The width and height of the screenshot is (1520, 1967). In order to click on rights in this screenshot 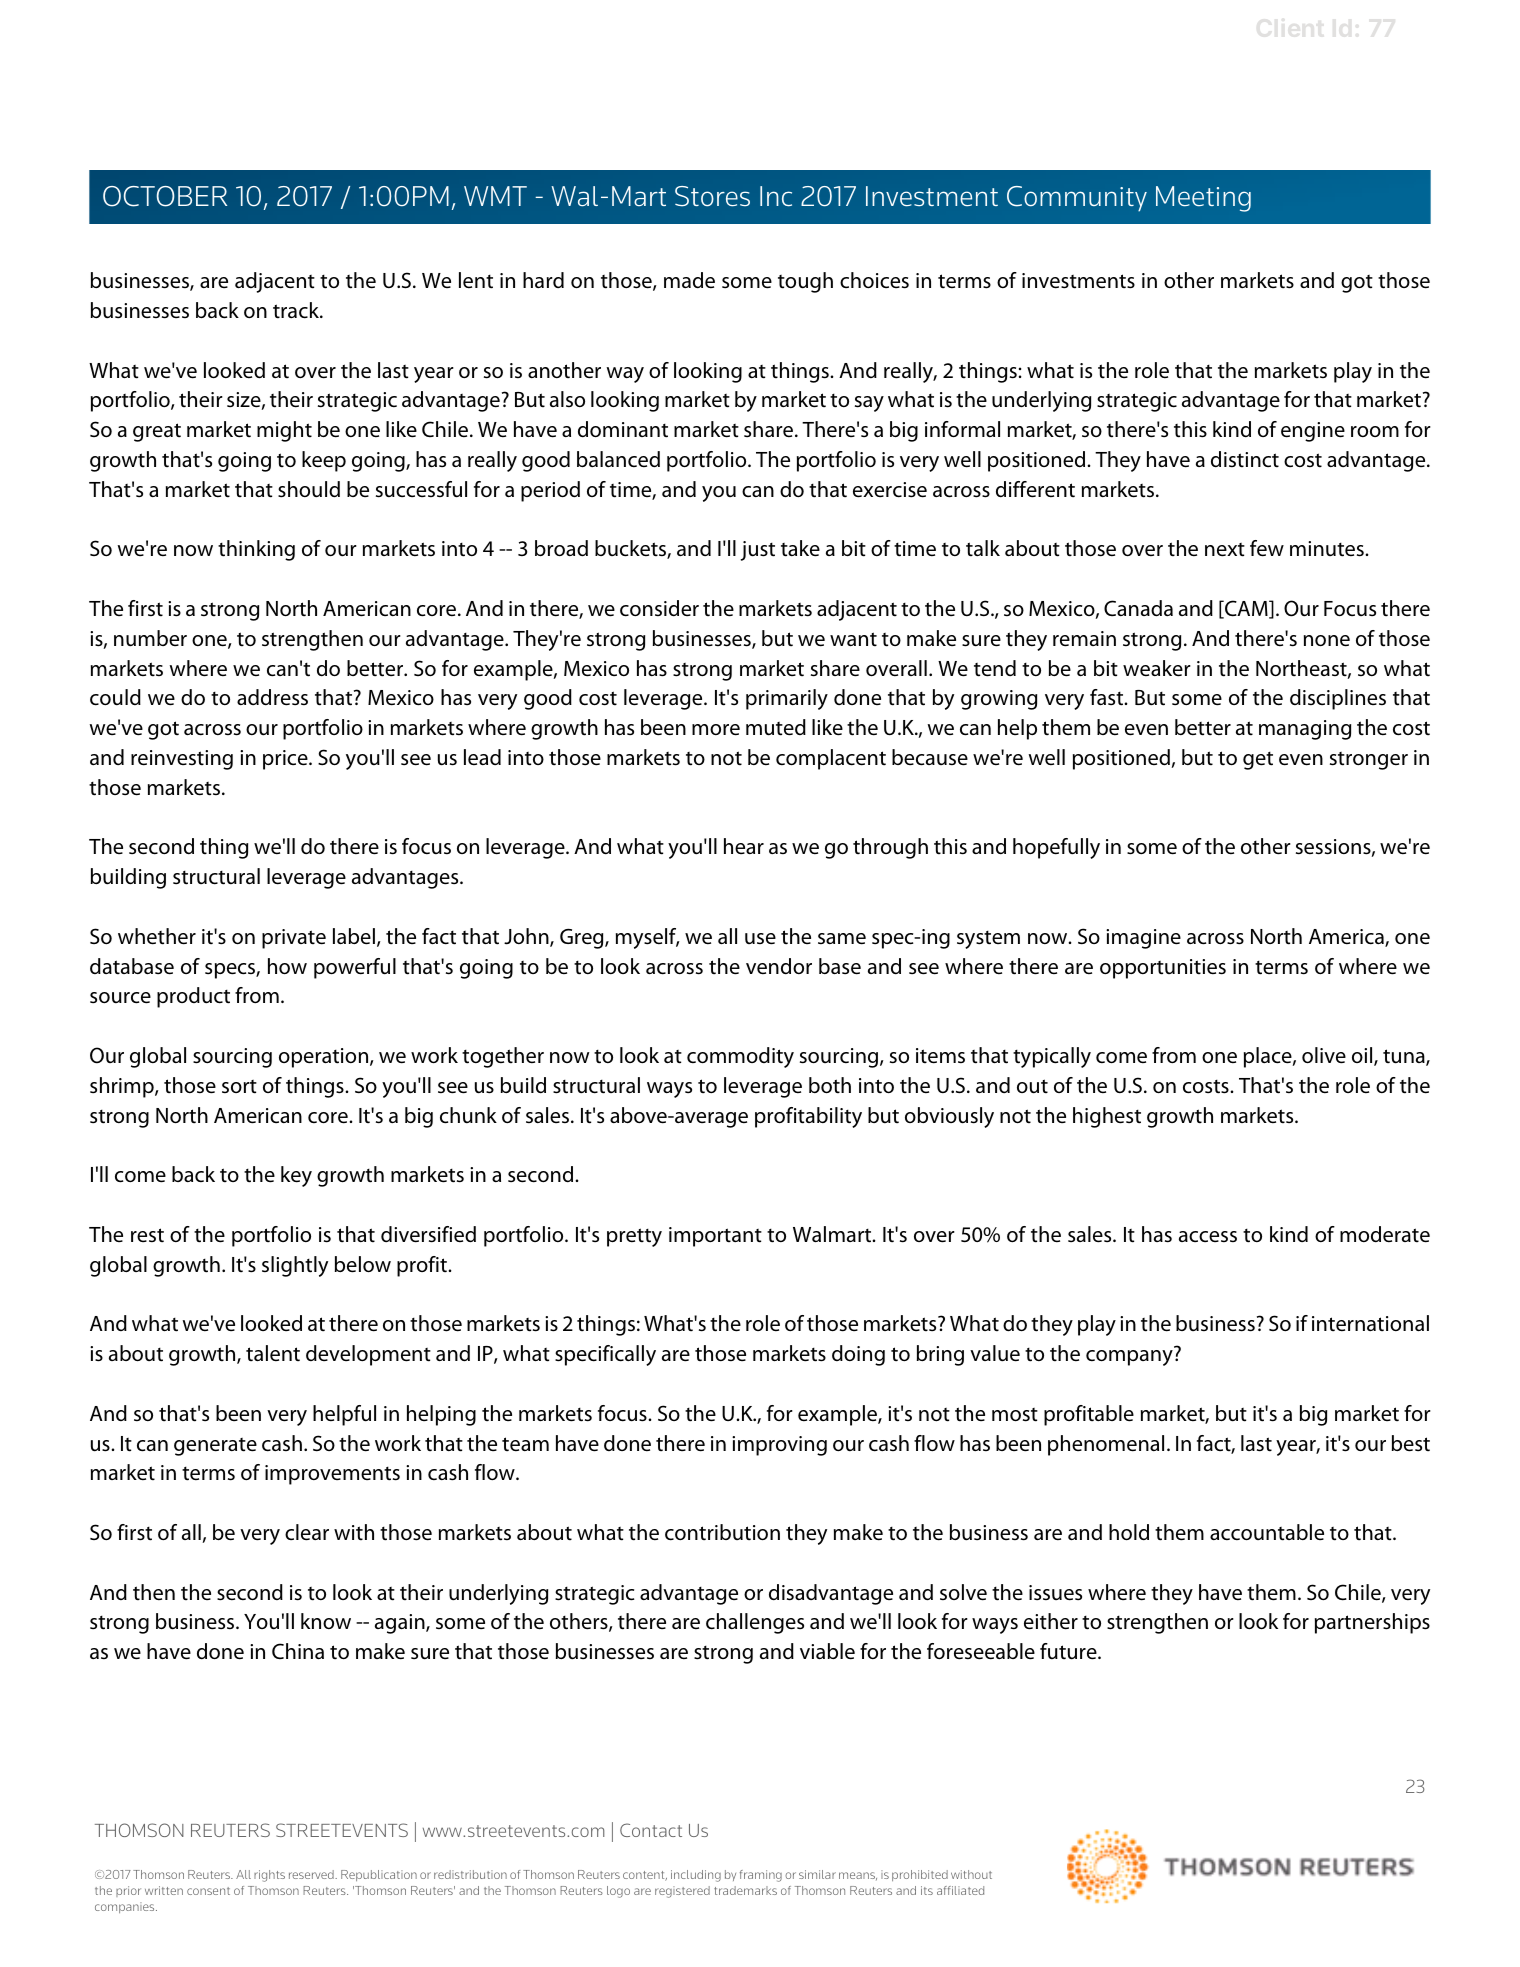, I will do `click(269, 1876)`.
